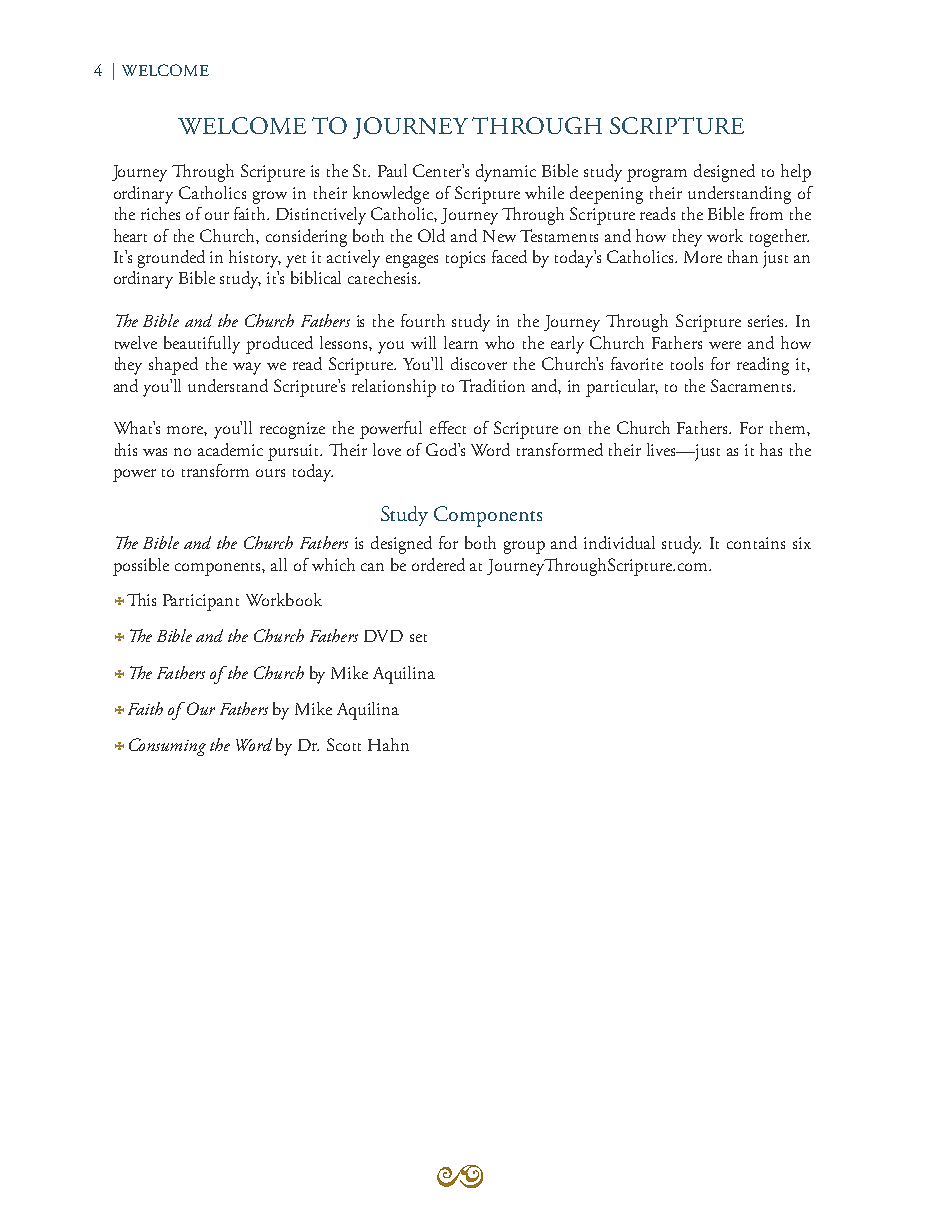 The width and height of the screenshot is (952, 1232). What do you see at coordinates (270, 197) in the screenshot?
I see `grow` at bounding box center [270, 197].
